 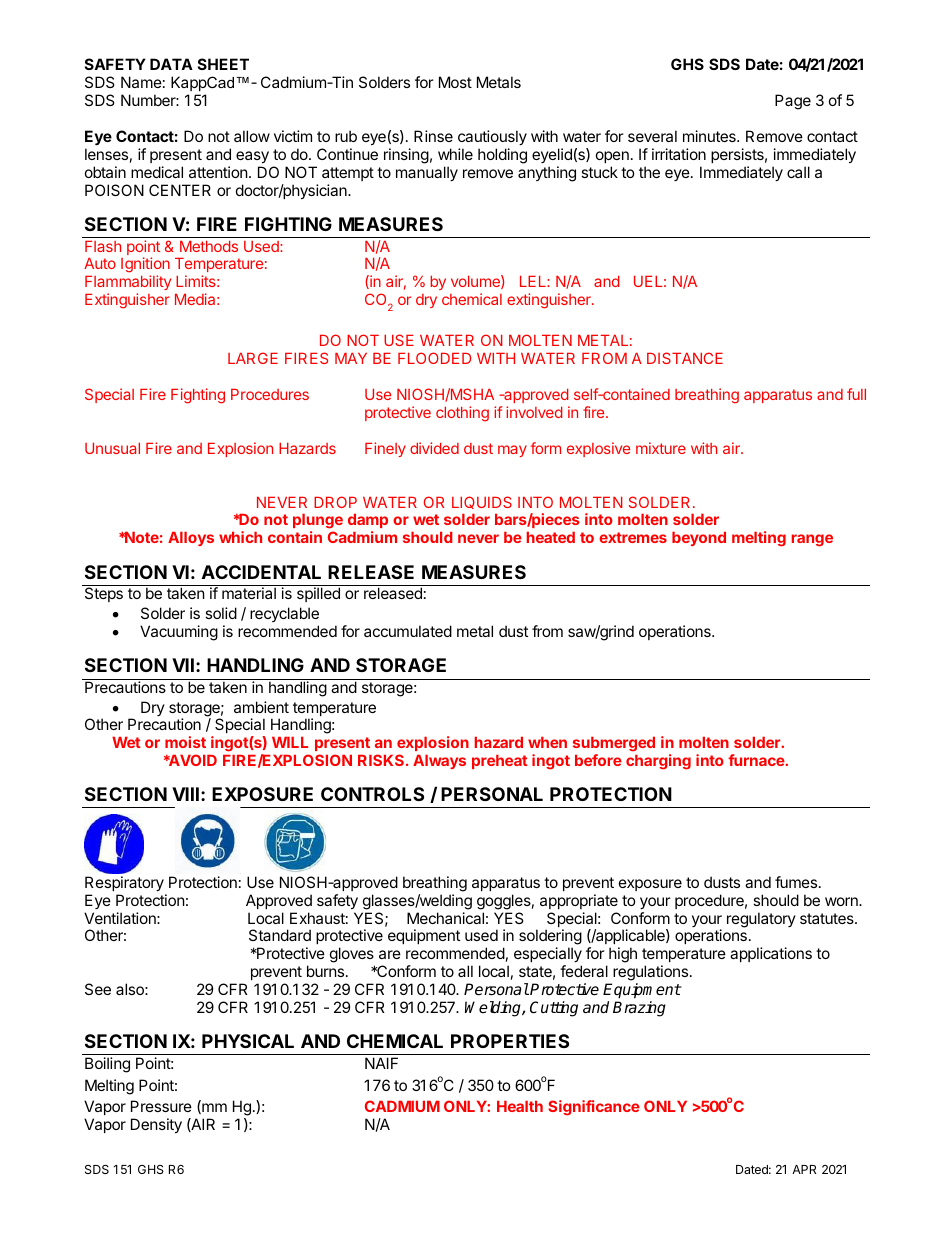 I want to click on preheat, so click(x=500, y=762).
